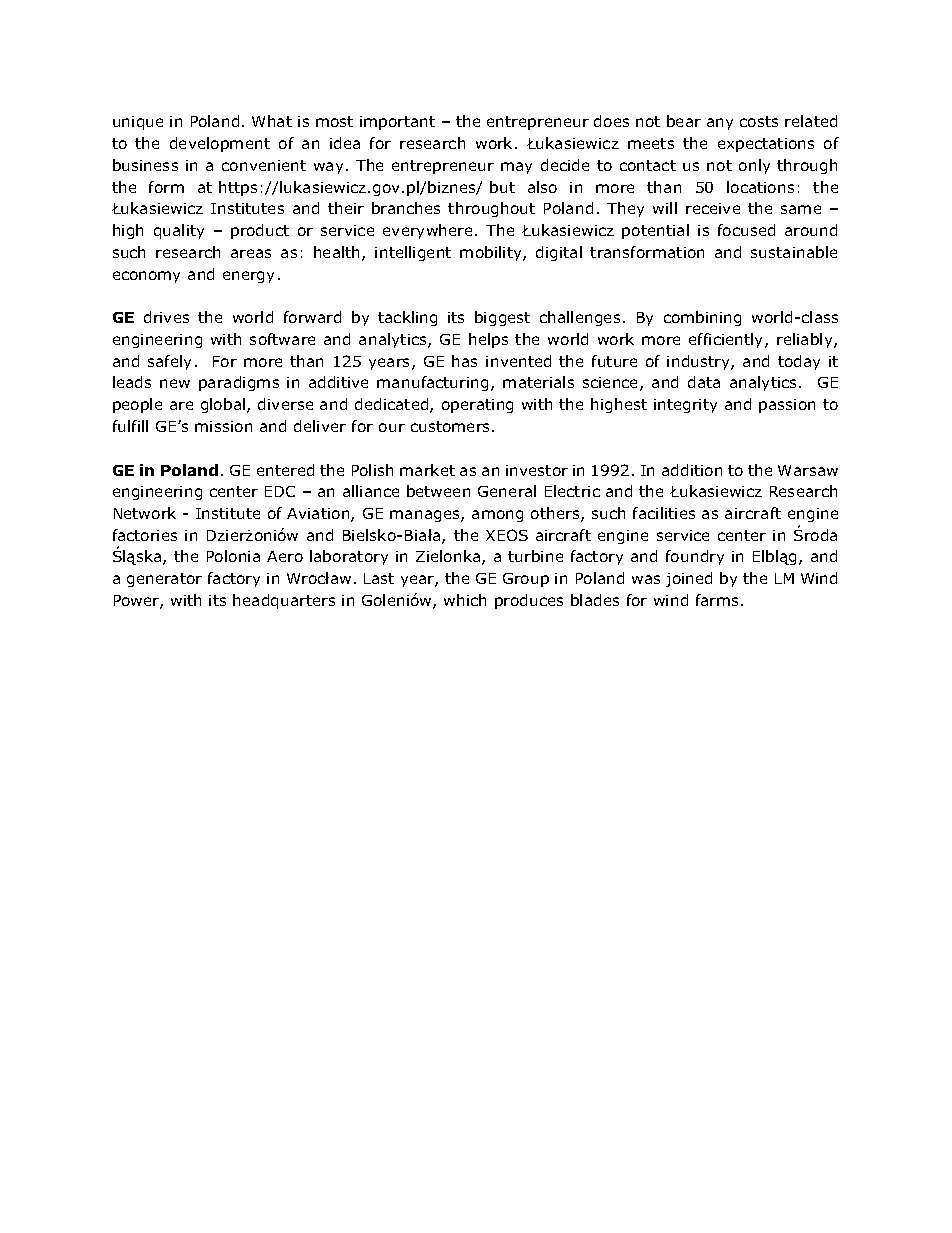 The image size is (952, 1233). Describe the element at coordinates (727, 340) in the document. I see `efficiently` at that location.
